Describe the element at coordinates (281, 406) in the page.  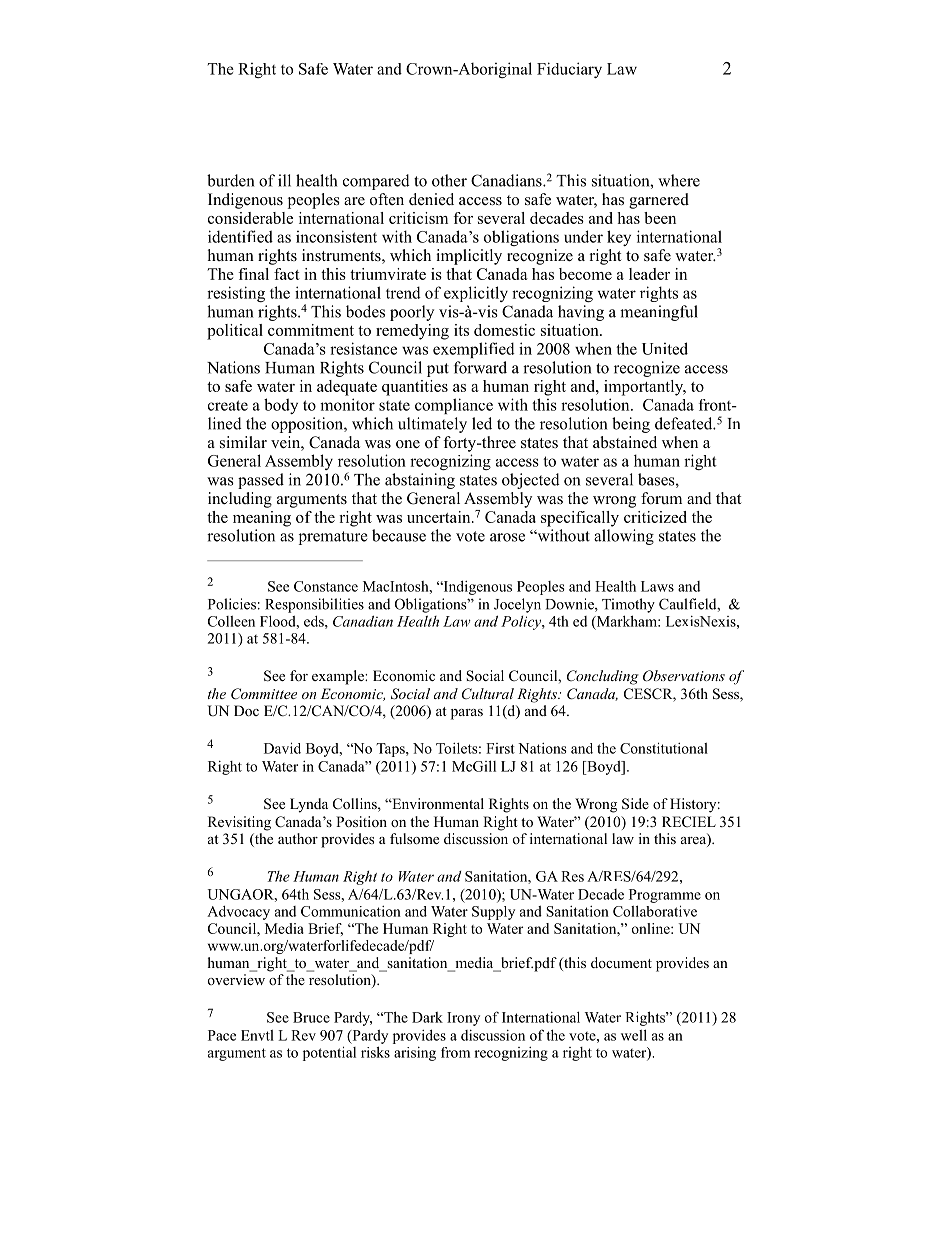
I see `body` at that location.
